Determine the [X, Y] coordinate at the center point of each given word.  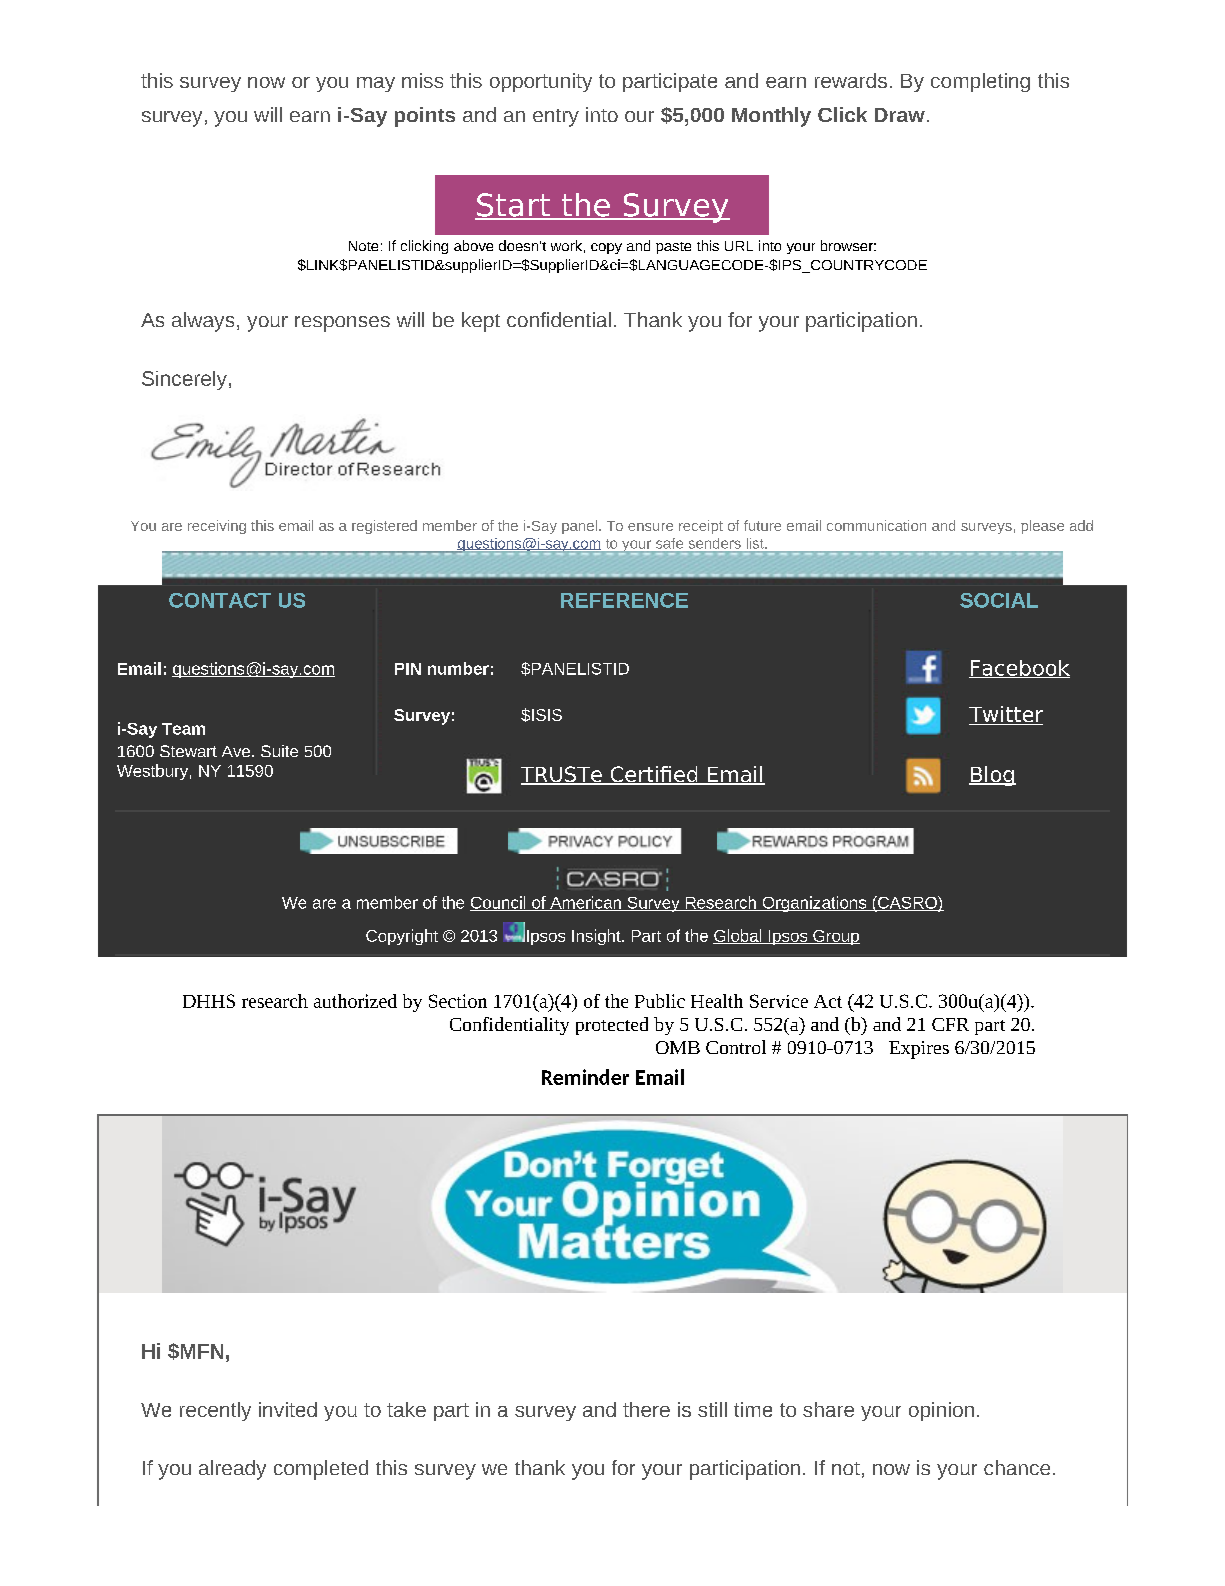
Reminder [585, 1077]
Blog [992, 776]
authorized [355, 1001]
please [1042, 527]
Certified [654, 775]
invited [288, 1409]
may [376, 84]
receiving [217, 527]
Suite [279, 751]
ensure [650, 527]
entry [556, 118]
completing [980, 82]
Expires [919, 1050]
